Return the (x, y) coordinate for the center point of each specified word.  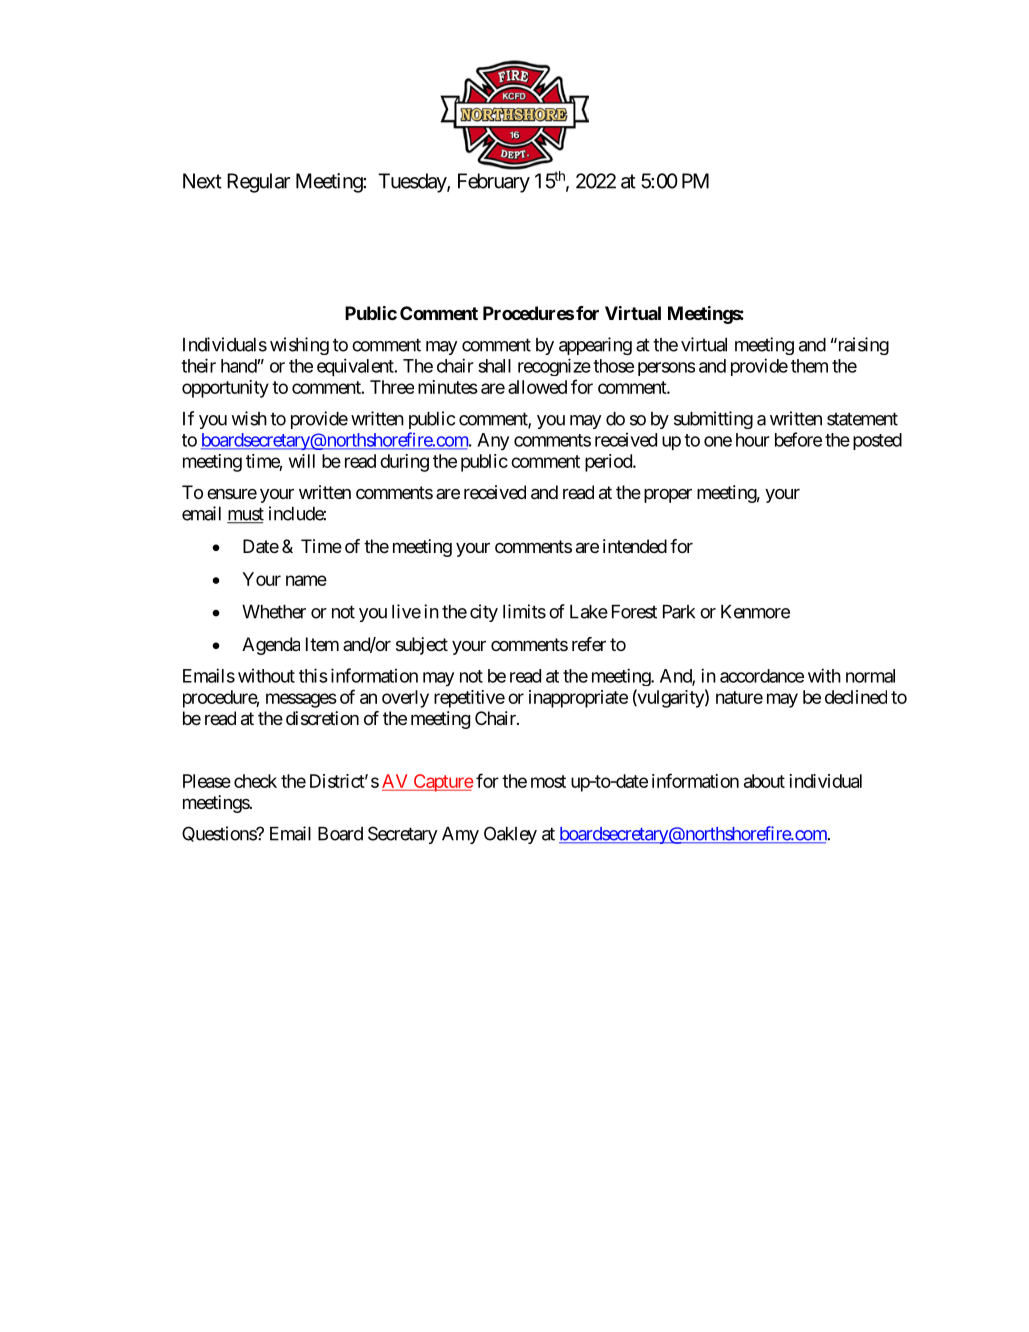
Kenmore (755, 612)
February (494, 183)
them (809, 366)
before (798, 439)
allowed (537, 387)
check (255, 781)
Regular (258, 183)
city (484, 613)
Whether (274, 612)
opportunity (225, 389)
